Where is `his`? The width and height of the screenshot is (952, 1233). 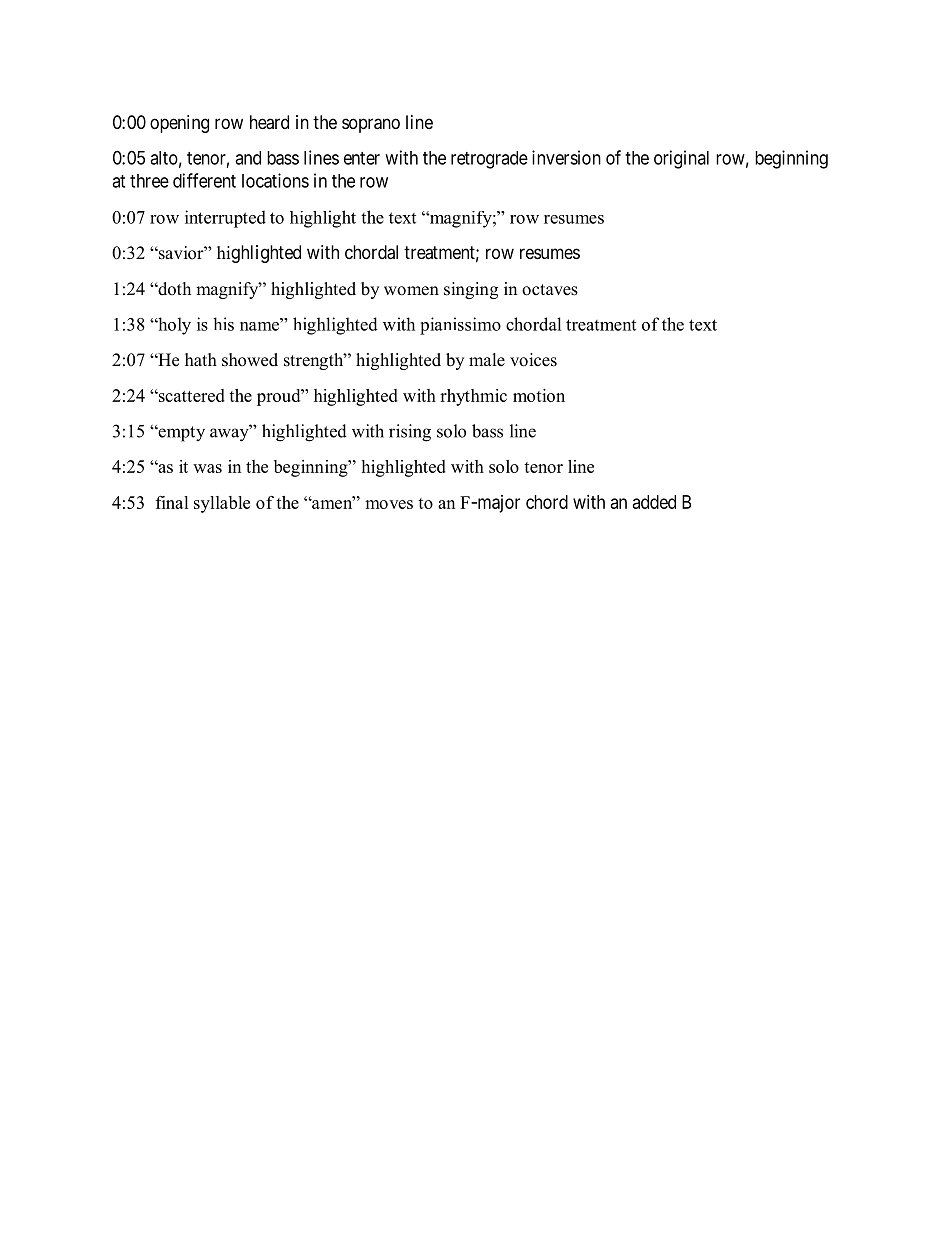 his is located at coordinates (223, 324).
